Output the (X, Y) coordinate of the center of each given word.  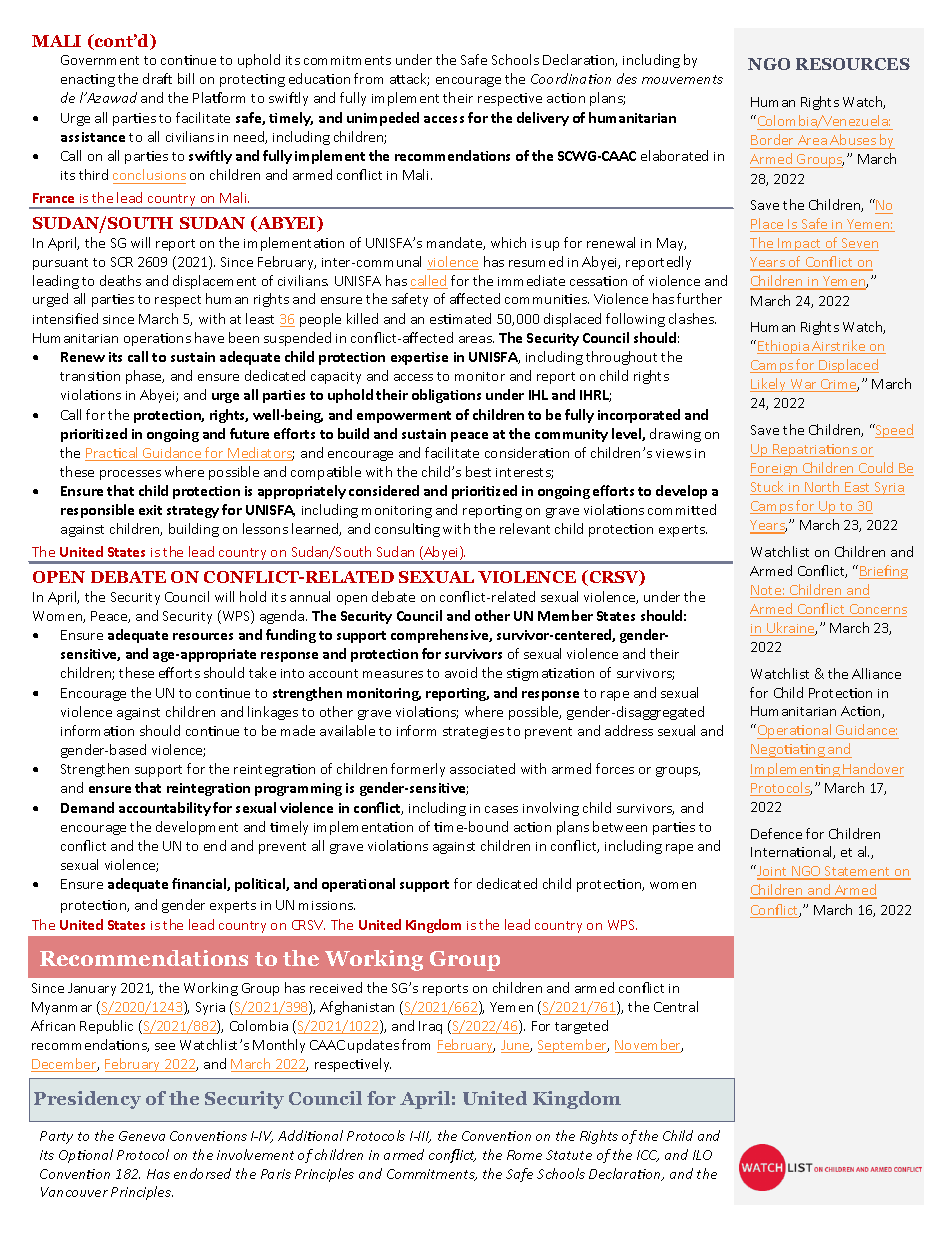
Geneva (142, 1136)
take (262, 672)
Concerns (877, 610)
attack (409, 79)
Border (772, 139)
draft (157, 78)
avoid (461, 672)
